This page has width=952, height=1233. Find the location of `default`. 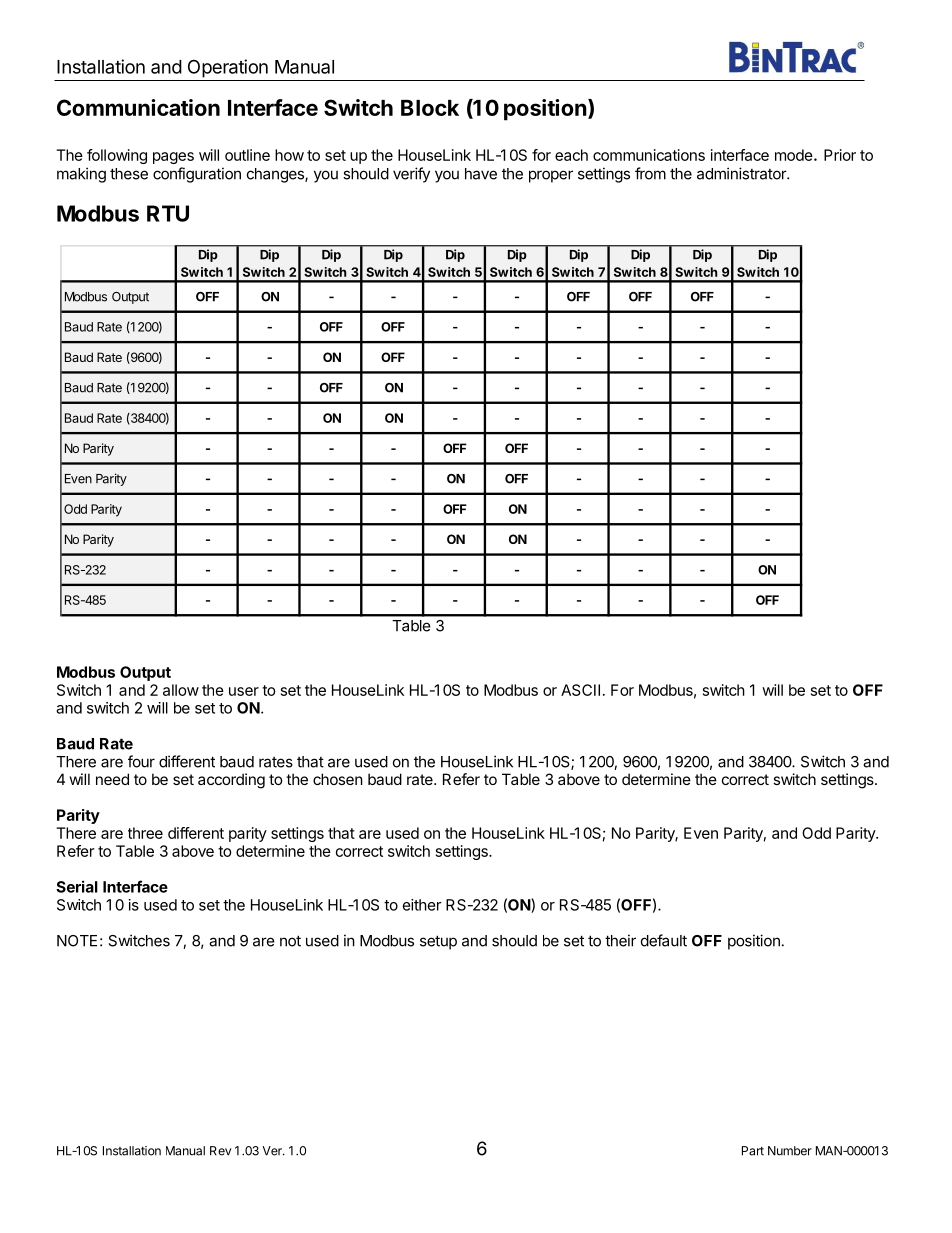

default is located at coordinates (664, 940).
